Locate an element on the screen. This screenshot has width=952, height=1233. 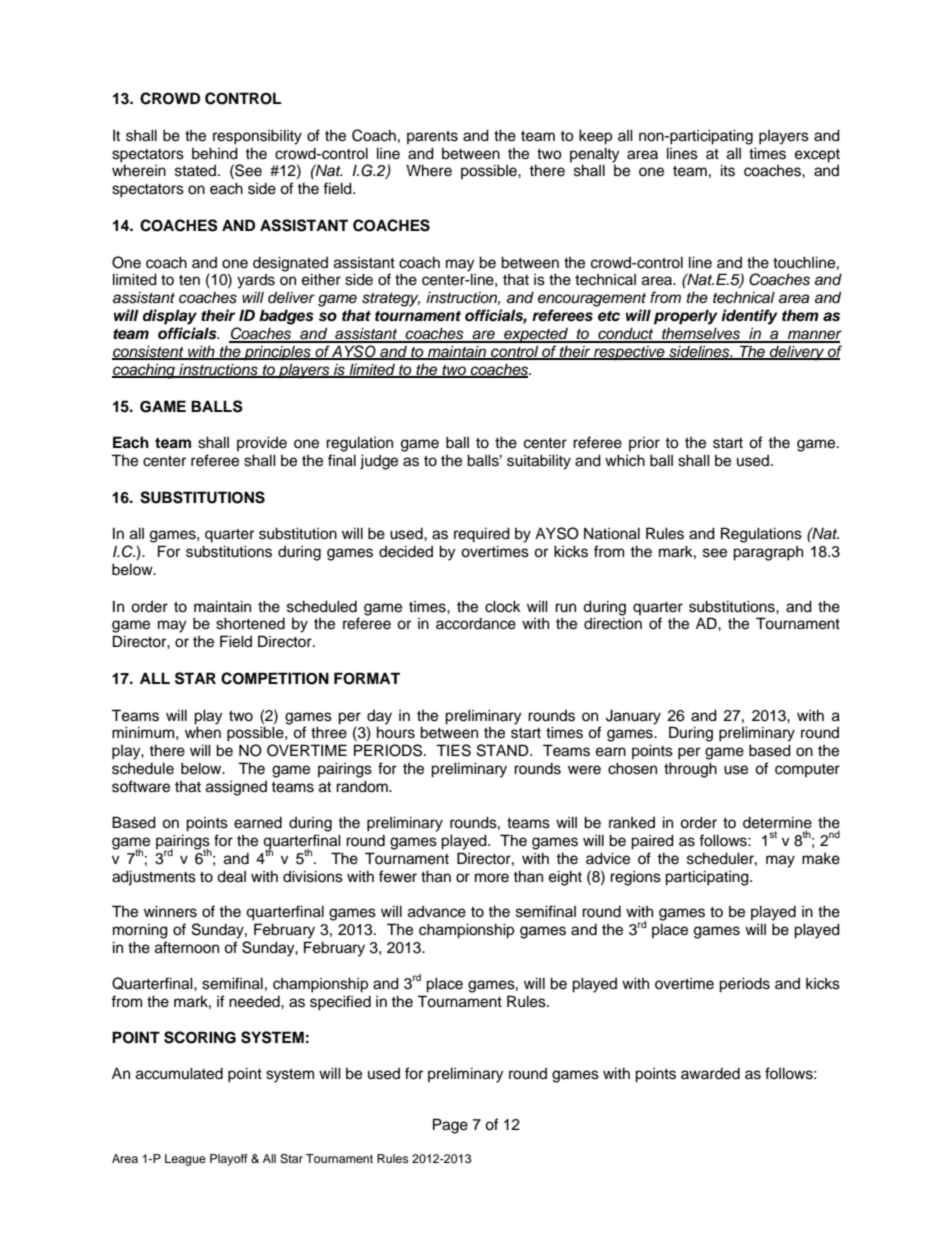
parents is located at coordinates (432, 137).
